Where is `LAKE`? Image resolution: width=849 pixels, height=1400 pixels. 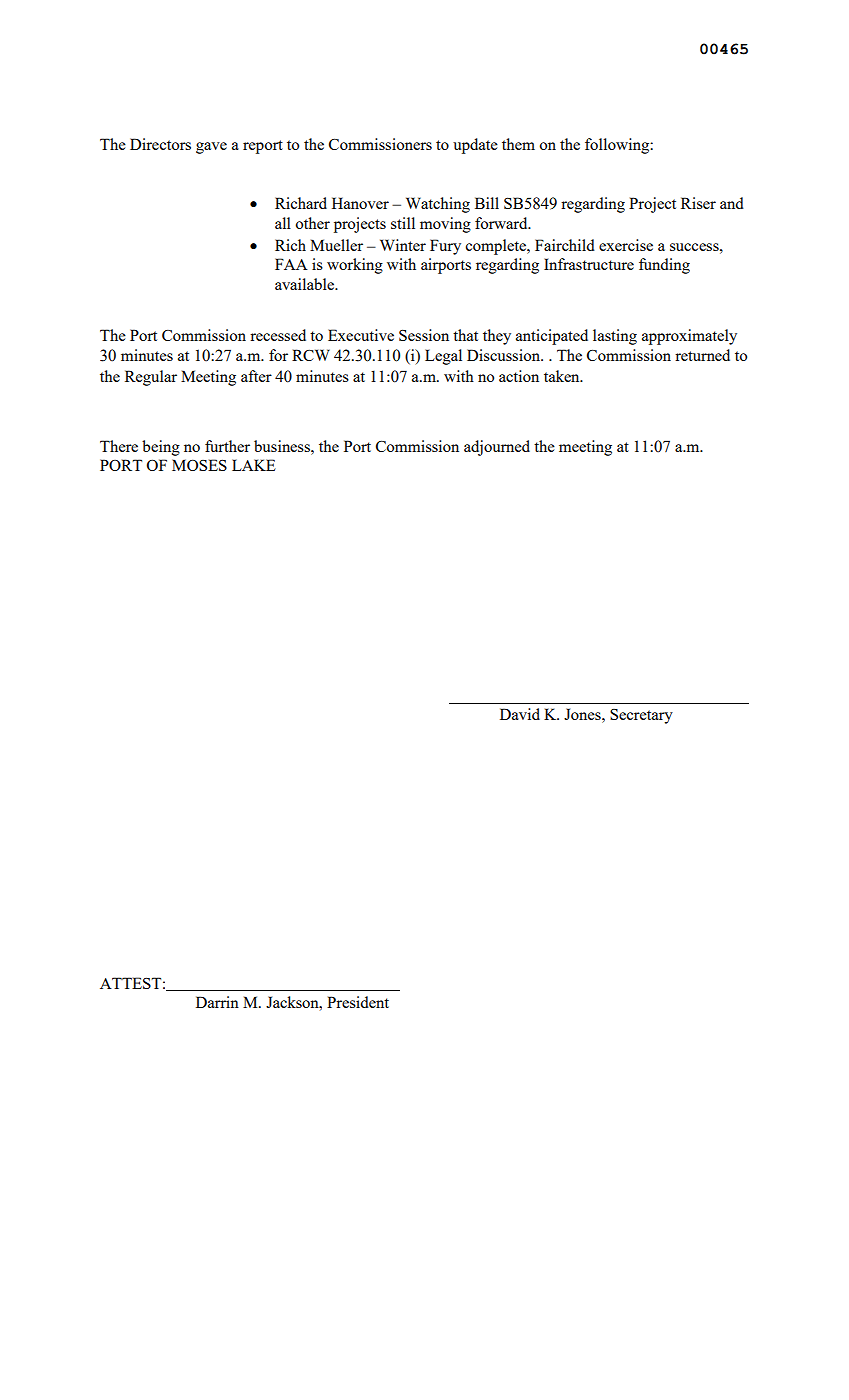
LAKE is located at coordinates (254, 465).
